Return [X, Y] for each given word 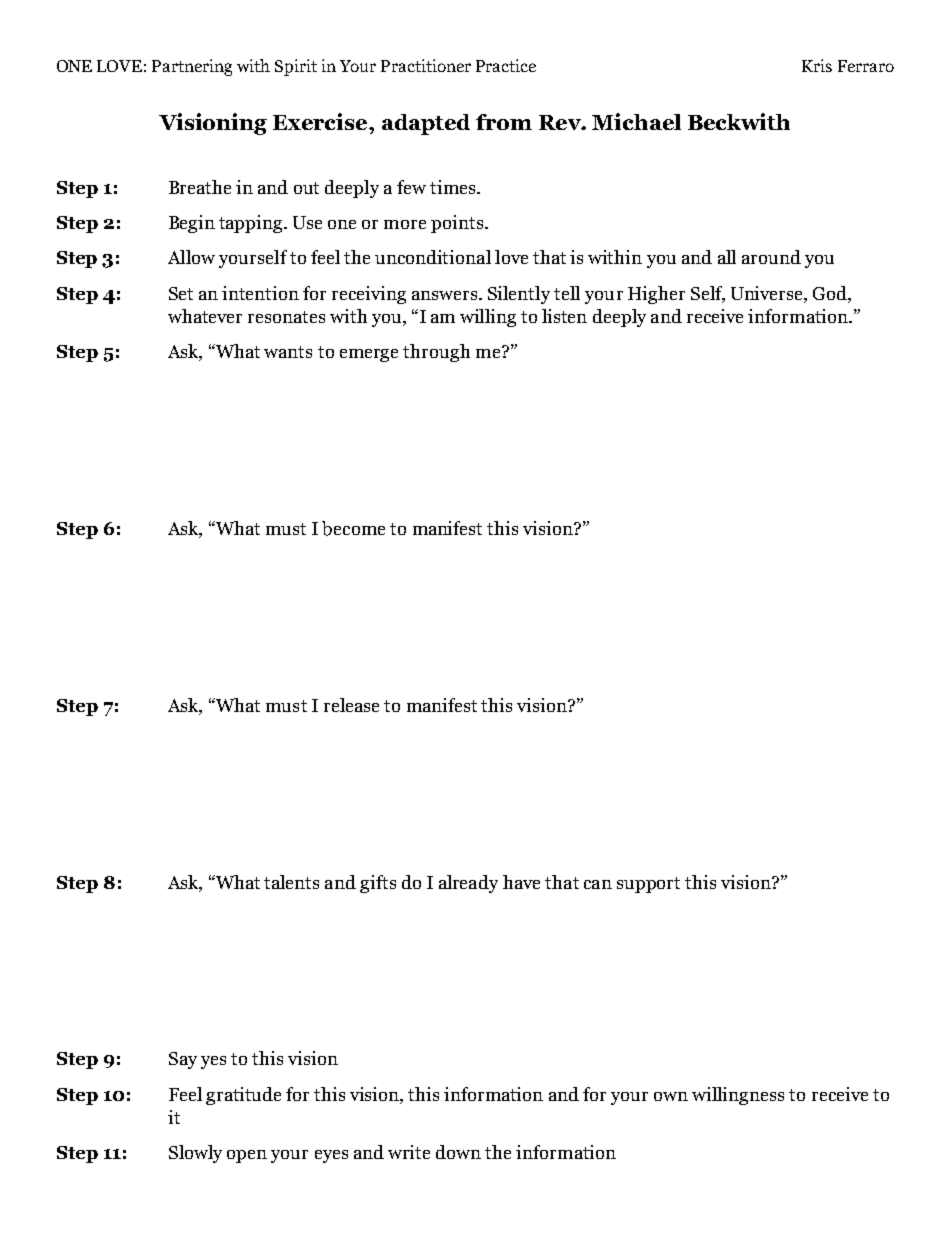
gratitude [243, 1096]
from [504, 122]
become [353, 528]
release [351, 705]
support [648, 885]
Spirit [296, 67]
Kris [817, 65]
